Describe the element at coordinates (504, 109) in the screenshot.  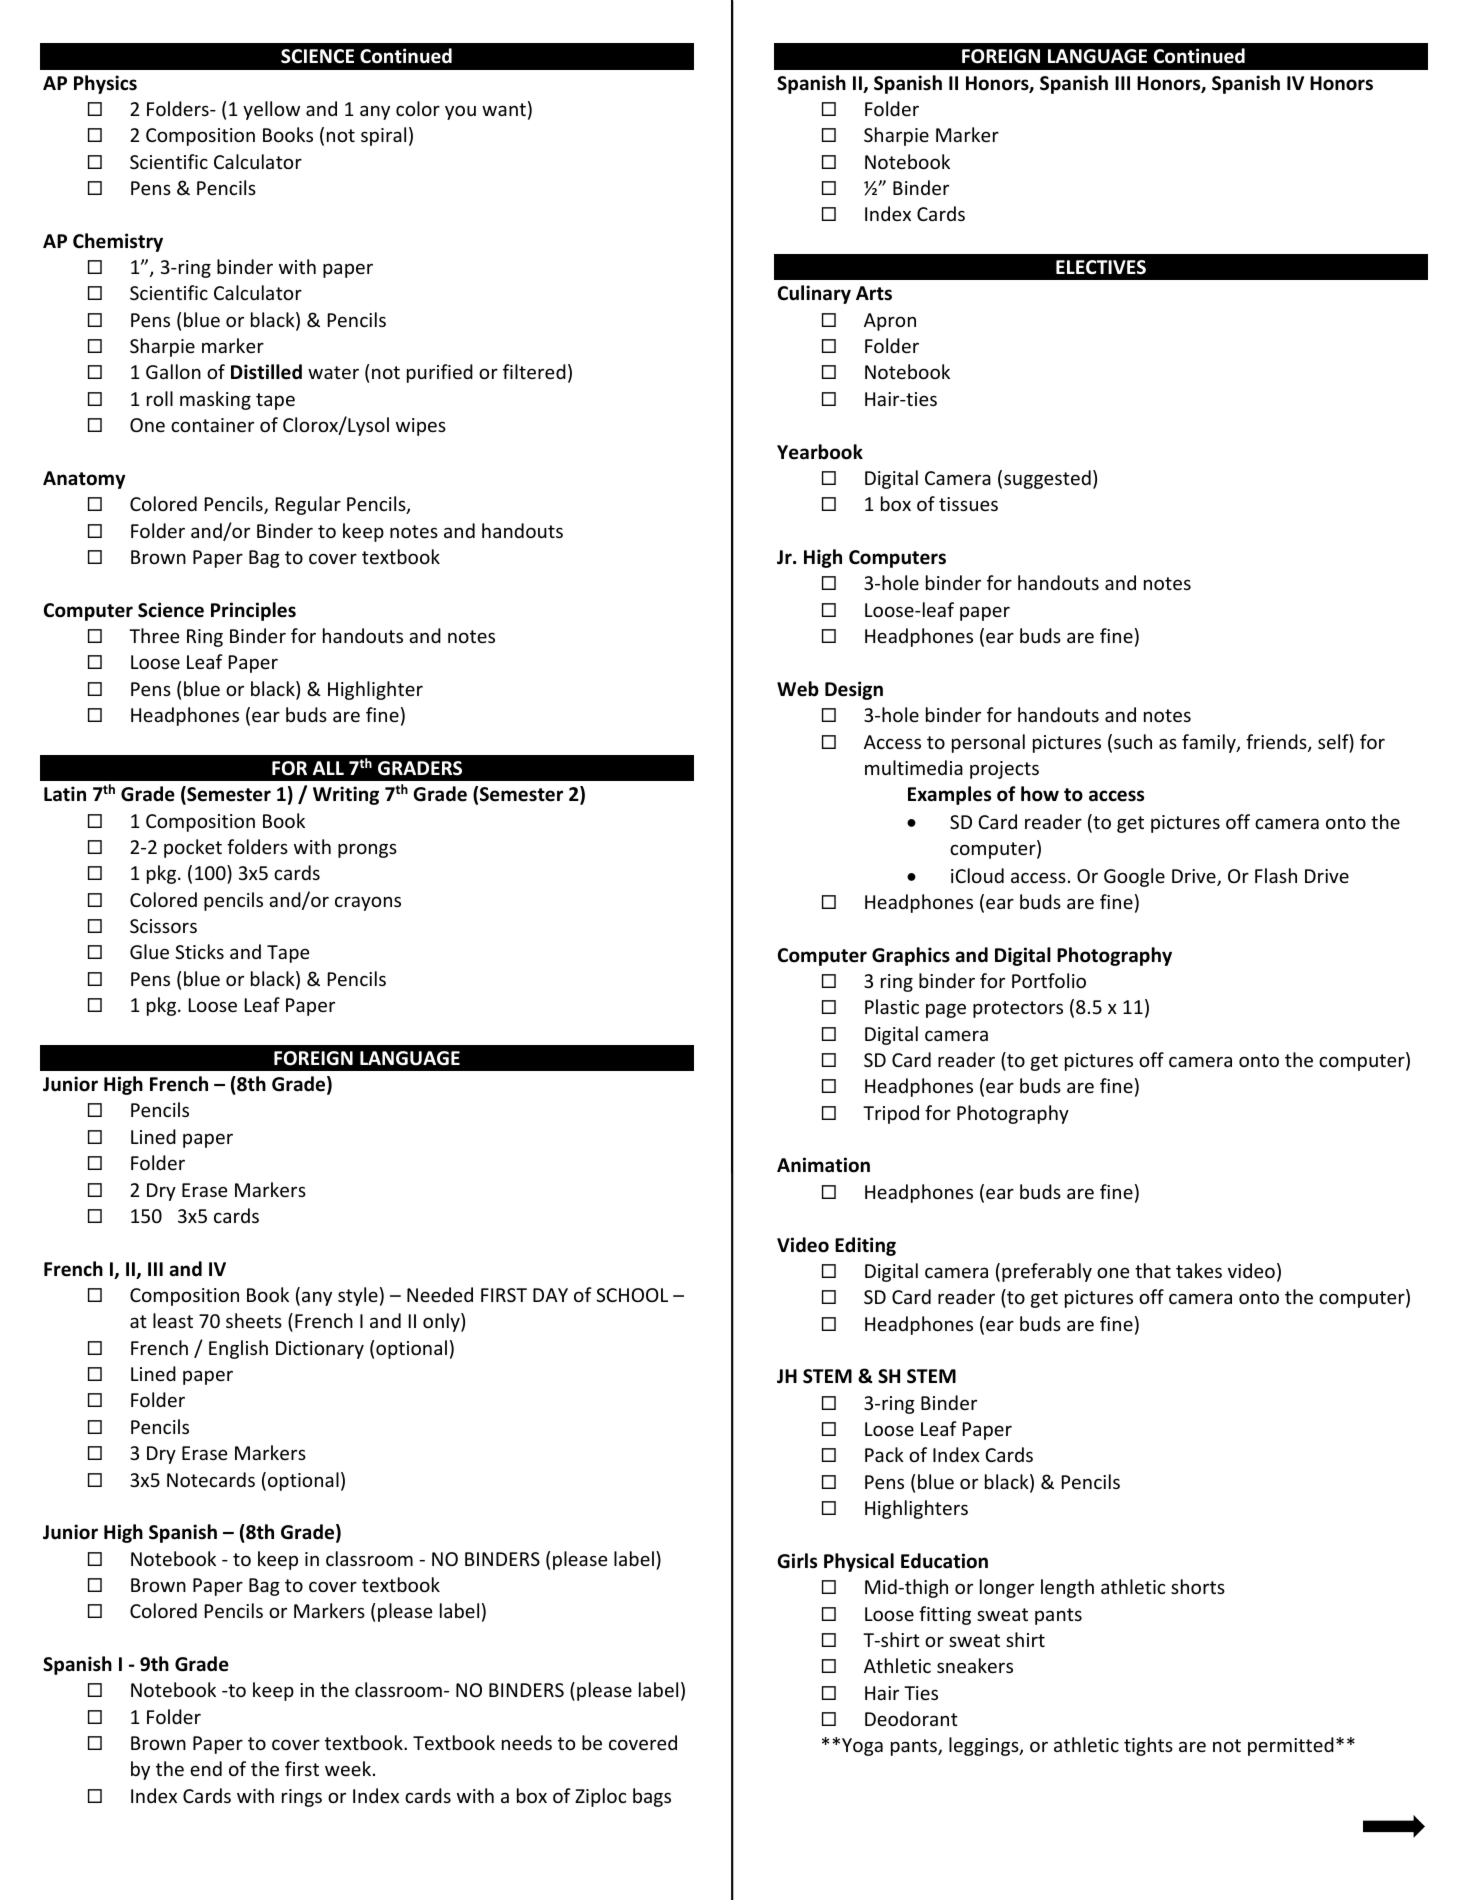
I see `want` at that location.
